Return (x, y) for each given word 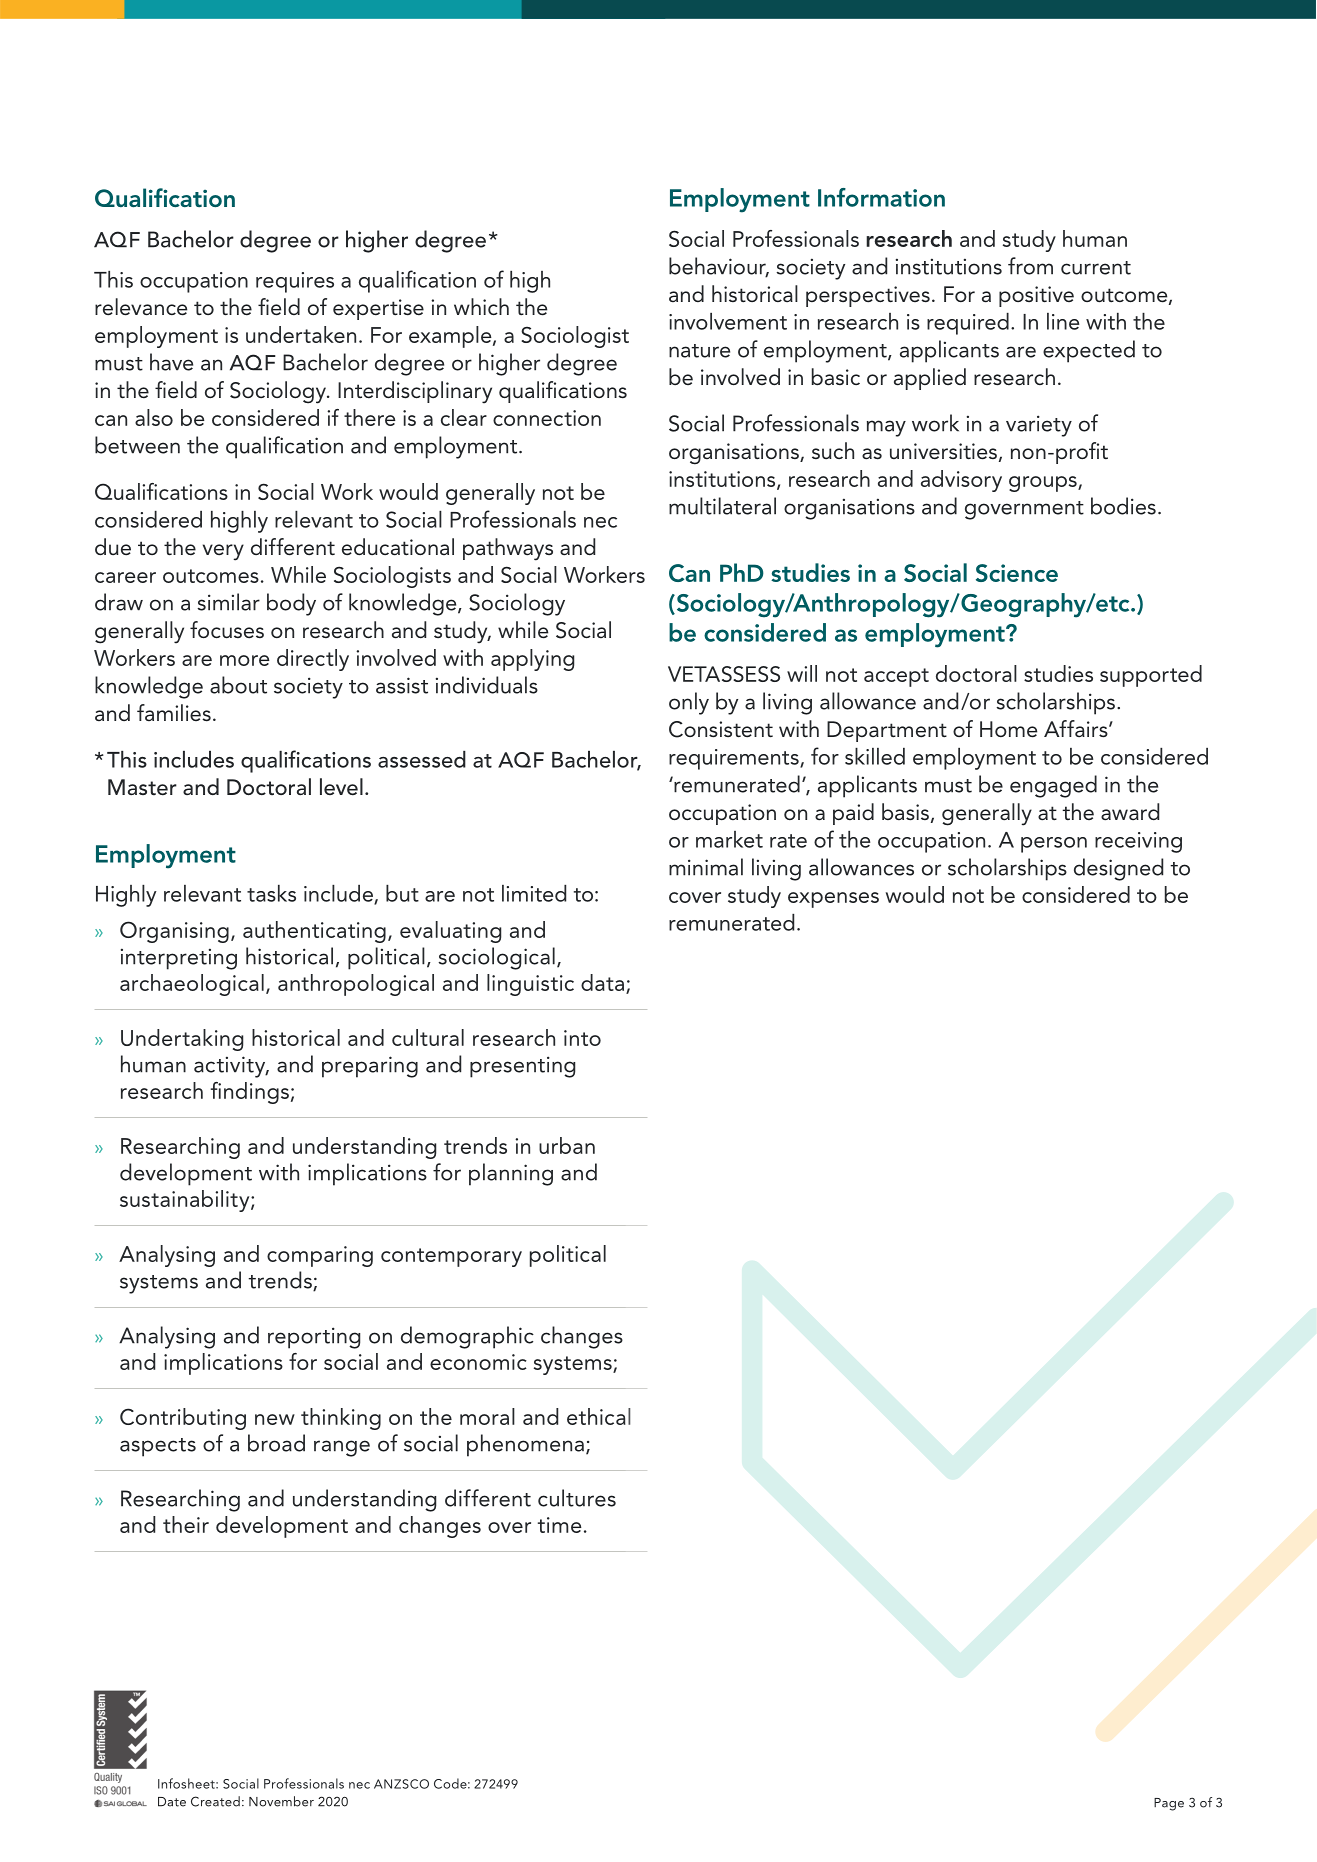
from (1030, 266)
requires (295, 282)
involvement (728, 321)
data (604, 984)
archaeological (192, 985)
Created (215, 1801)
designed (1118, 869)
